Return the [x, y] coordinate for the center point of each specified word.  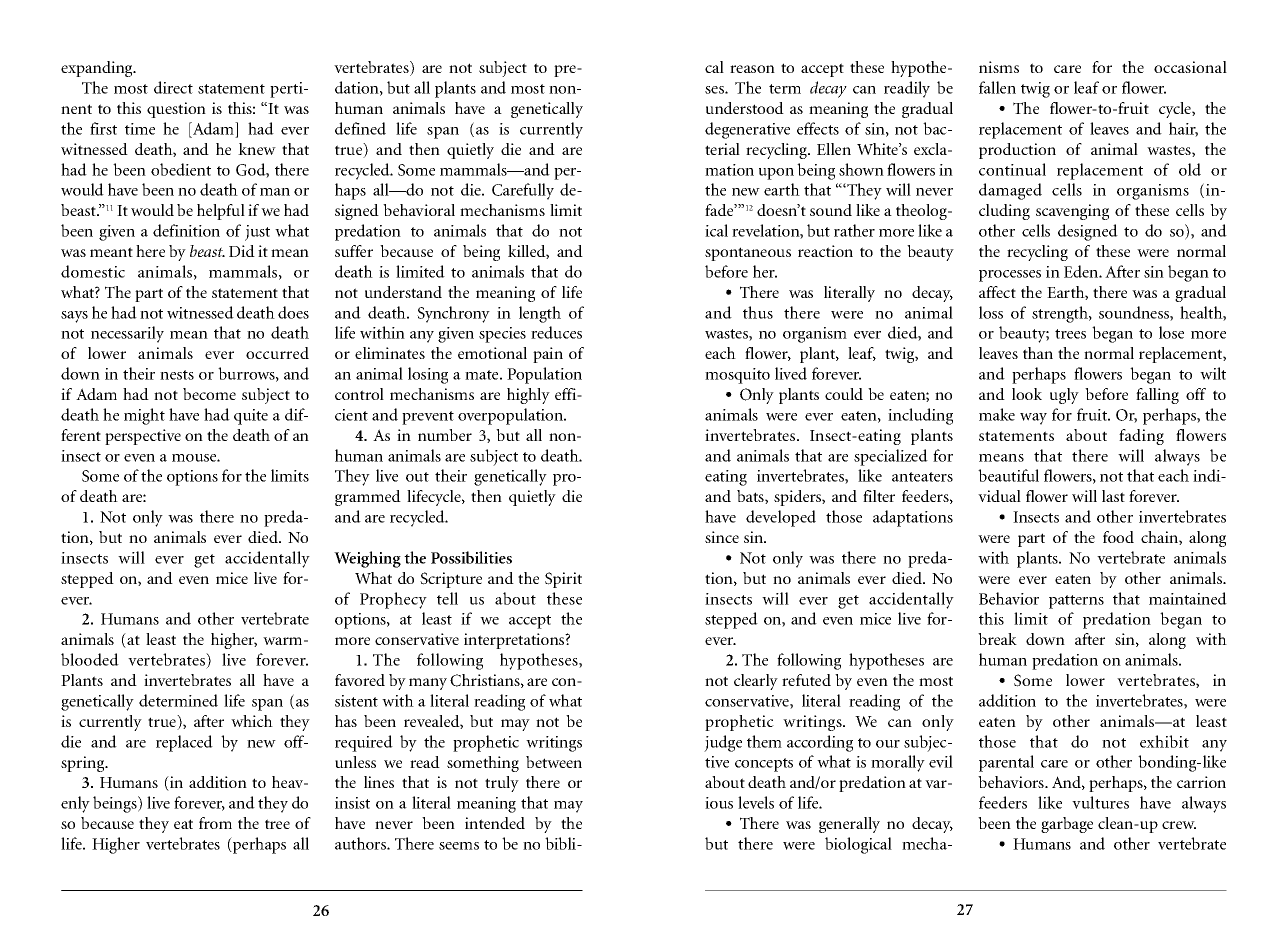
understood [745, 108]
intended [495, 823]
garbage [1067, 825]
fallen [997, 87]
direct [173, 87]
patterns [1076, 602]
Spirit [563, 580]
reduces [556, 332]
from [215, 823]
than [1038, 353]
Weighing [367, 559]
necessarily [127, 334]
